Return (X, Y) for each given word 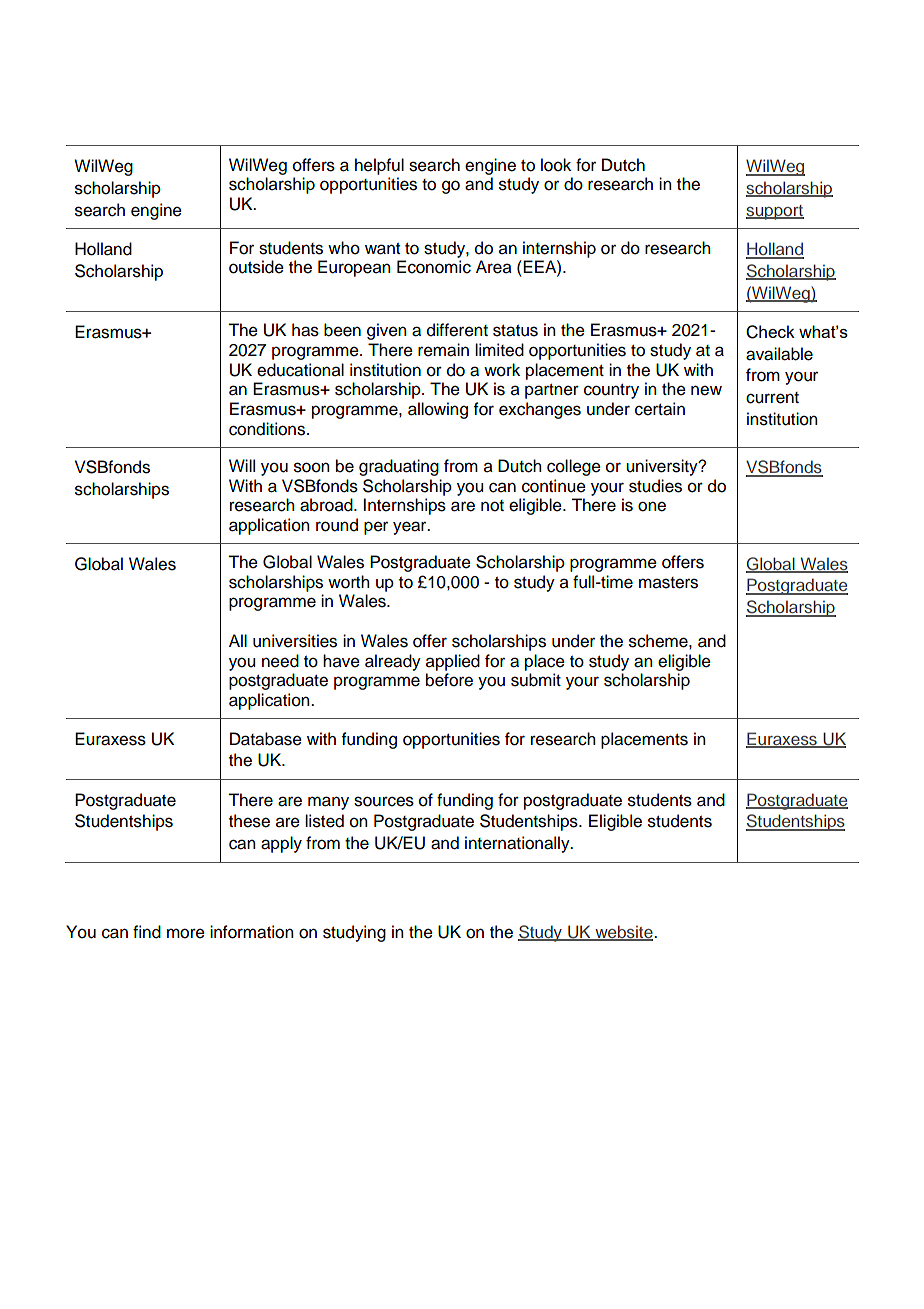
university (663, 467)
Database (266, 739)
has (305, 330)
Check (770, 332)
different (457, 330)
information (252, 932)
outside (256, 267)
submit (536, 680)
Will (242, 465)
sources (384, 801)
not (492, 506)
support (775, 212)
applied (453, 662)
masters (668, 583)
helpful (379, 166)
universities (295, 641)
